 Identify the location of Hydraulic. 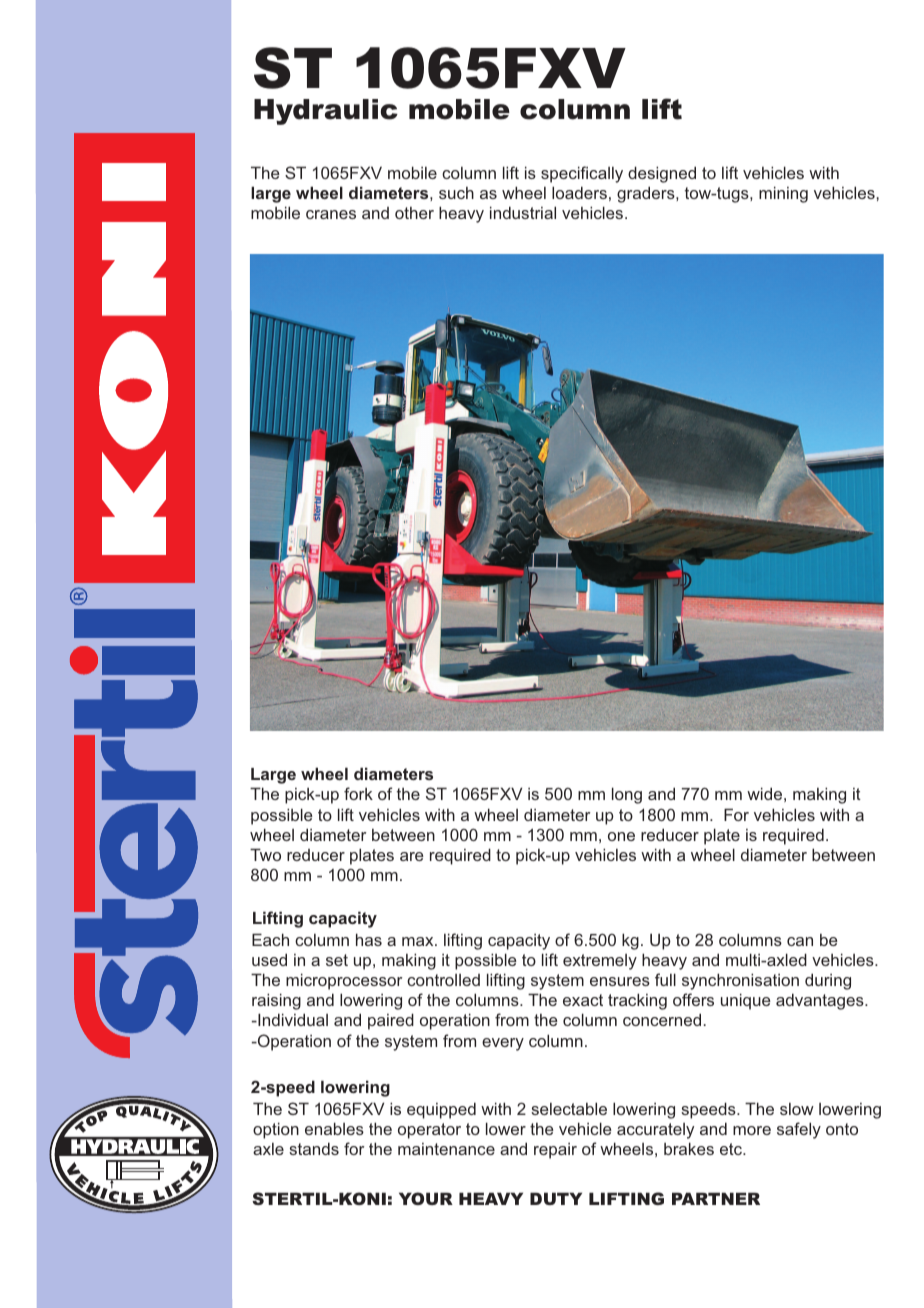
(326, 112).
